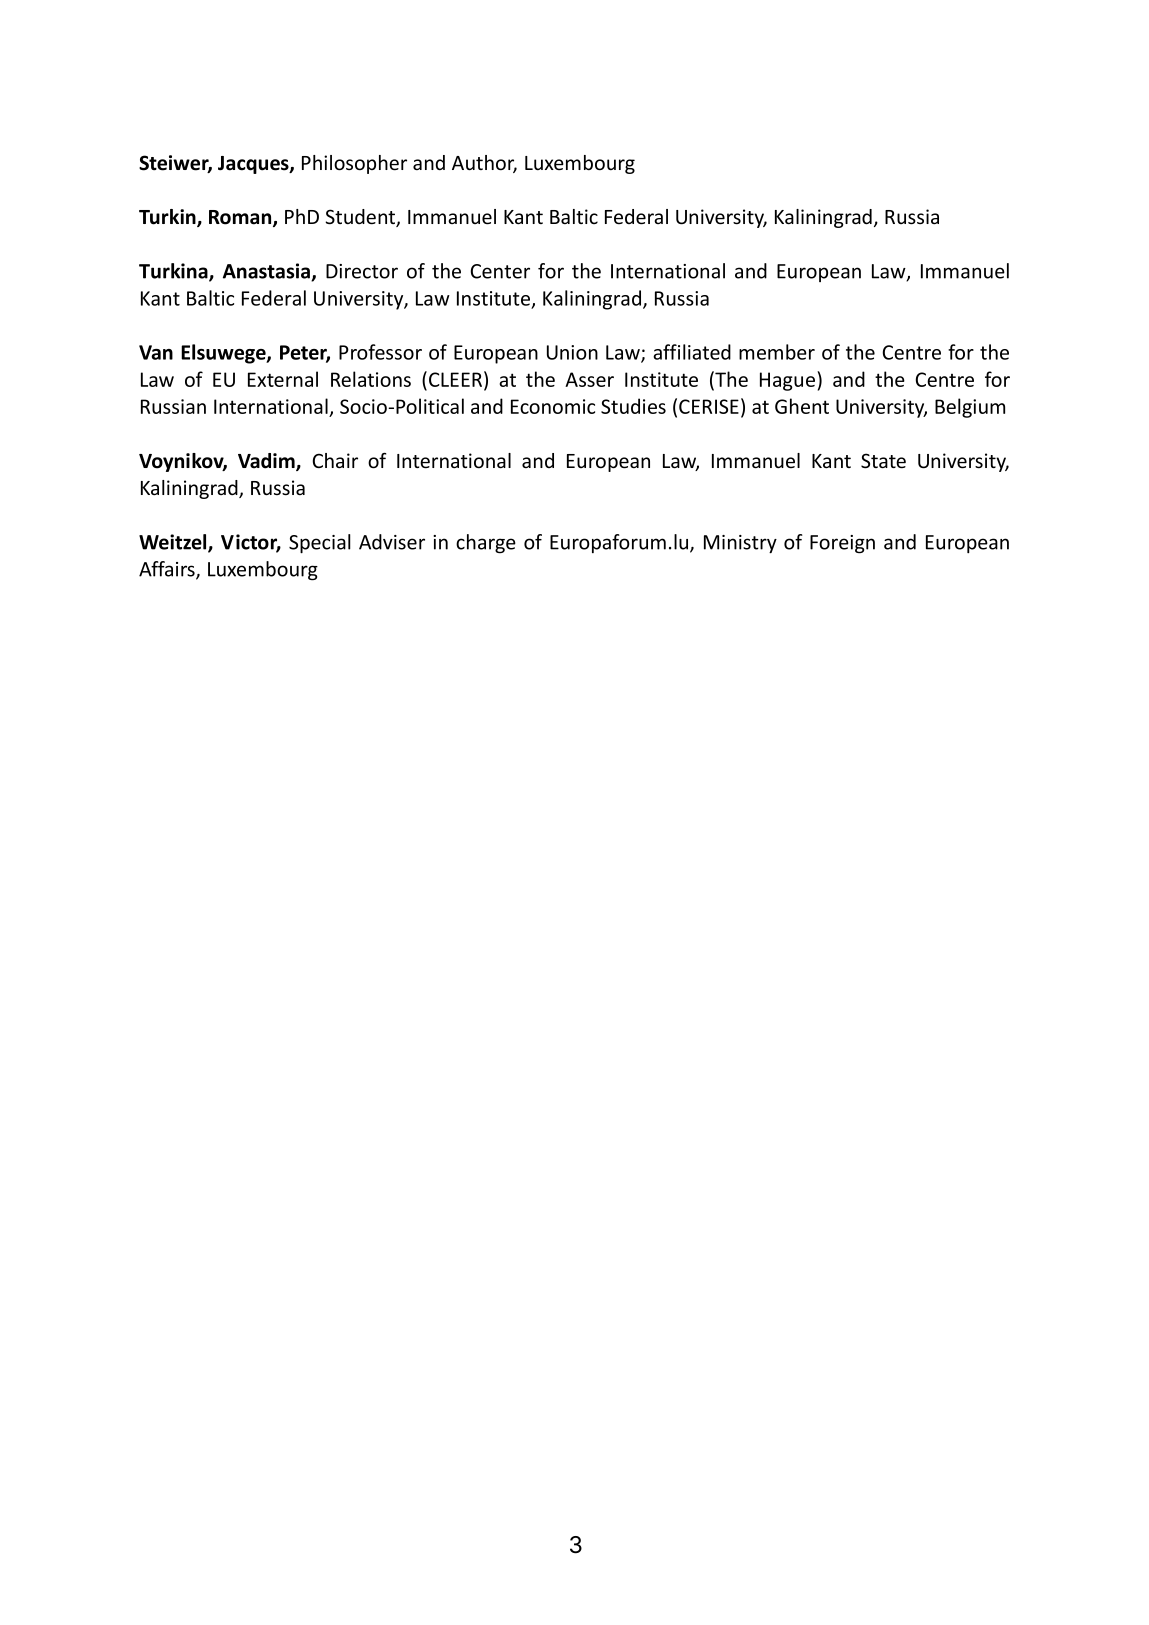 This screenshot has width=1149, height=1625. Describe the element at coordinates (486, 544) in the screenshot. I see `charge` at that location.
